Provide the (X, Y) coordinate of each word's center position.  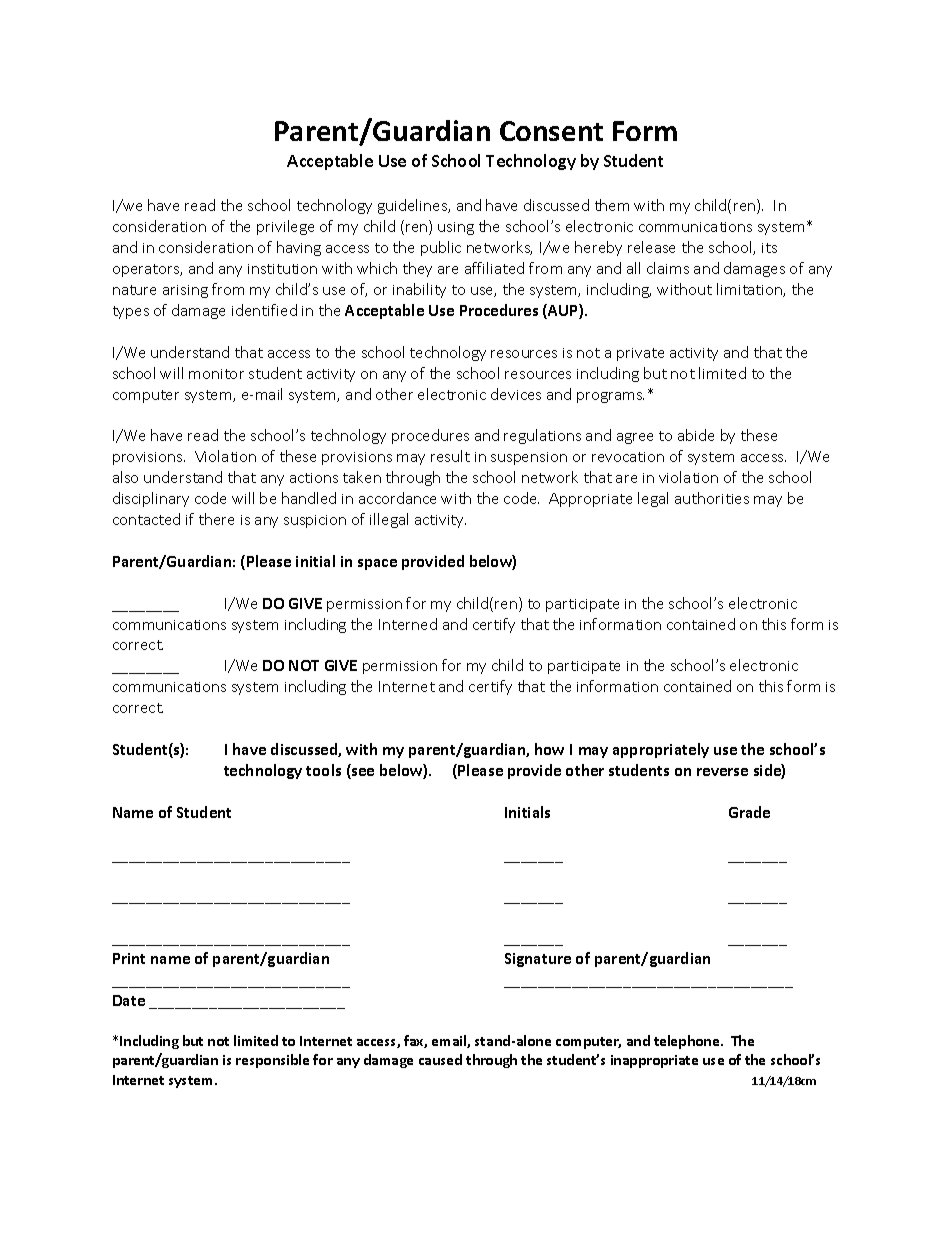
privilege (285, 227)
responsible (272, 1061)
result (450, 456)
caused (440, 1059)
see (362, 773)
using (456, 228)
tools (323, 770)
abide (696, 435)
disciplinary (151, 499)
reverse (722, 772)
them (612, 205)
